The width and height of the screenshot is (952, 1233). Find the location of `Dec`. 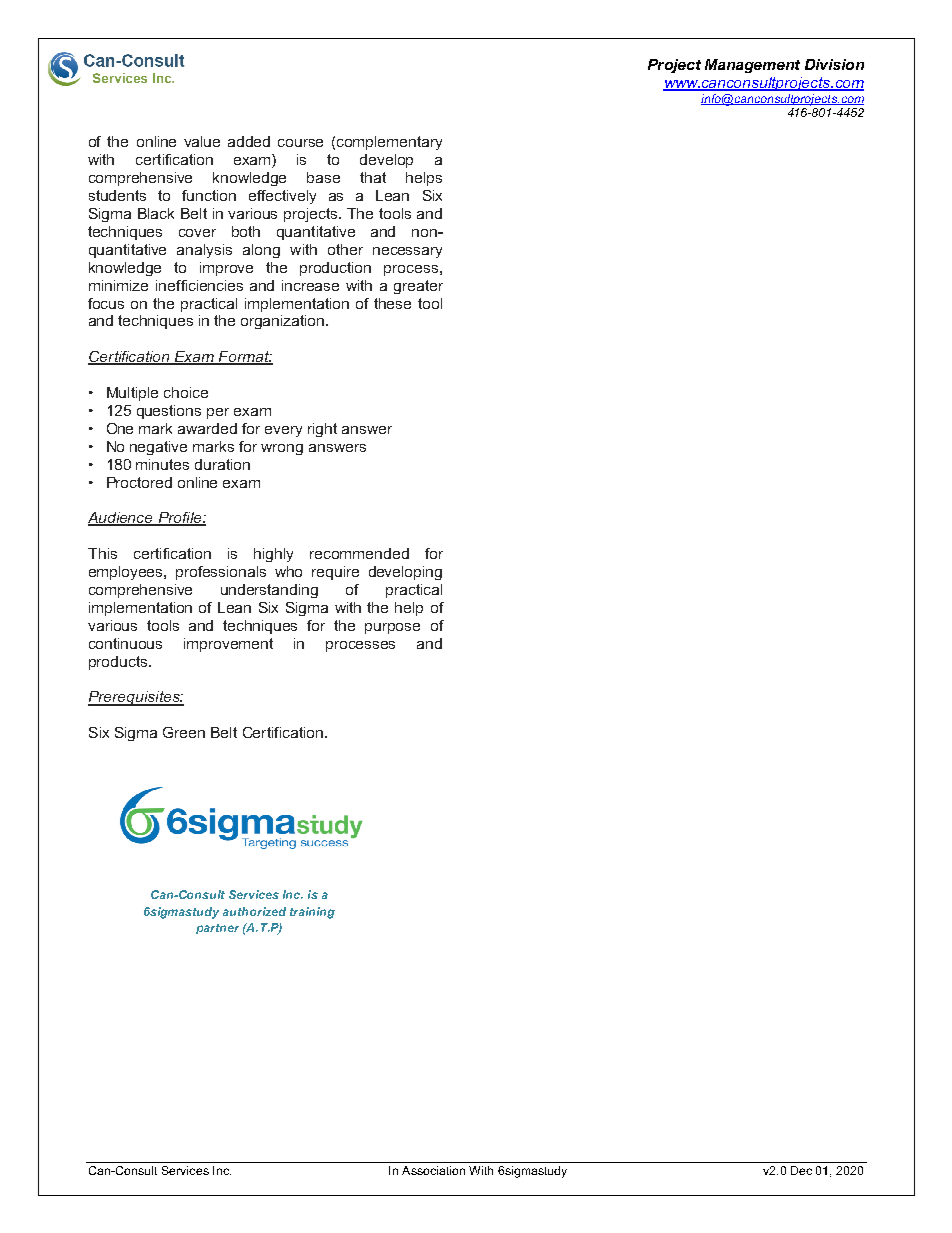

Dec is located at coordinates (801, 1170).
